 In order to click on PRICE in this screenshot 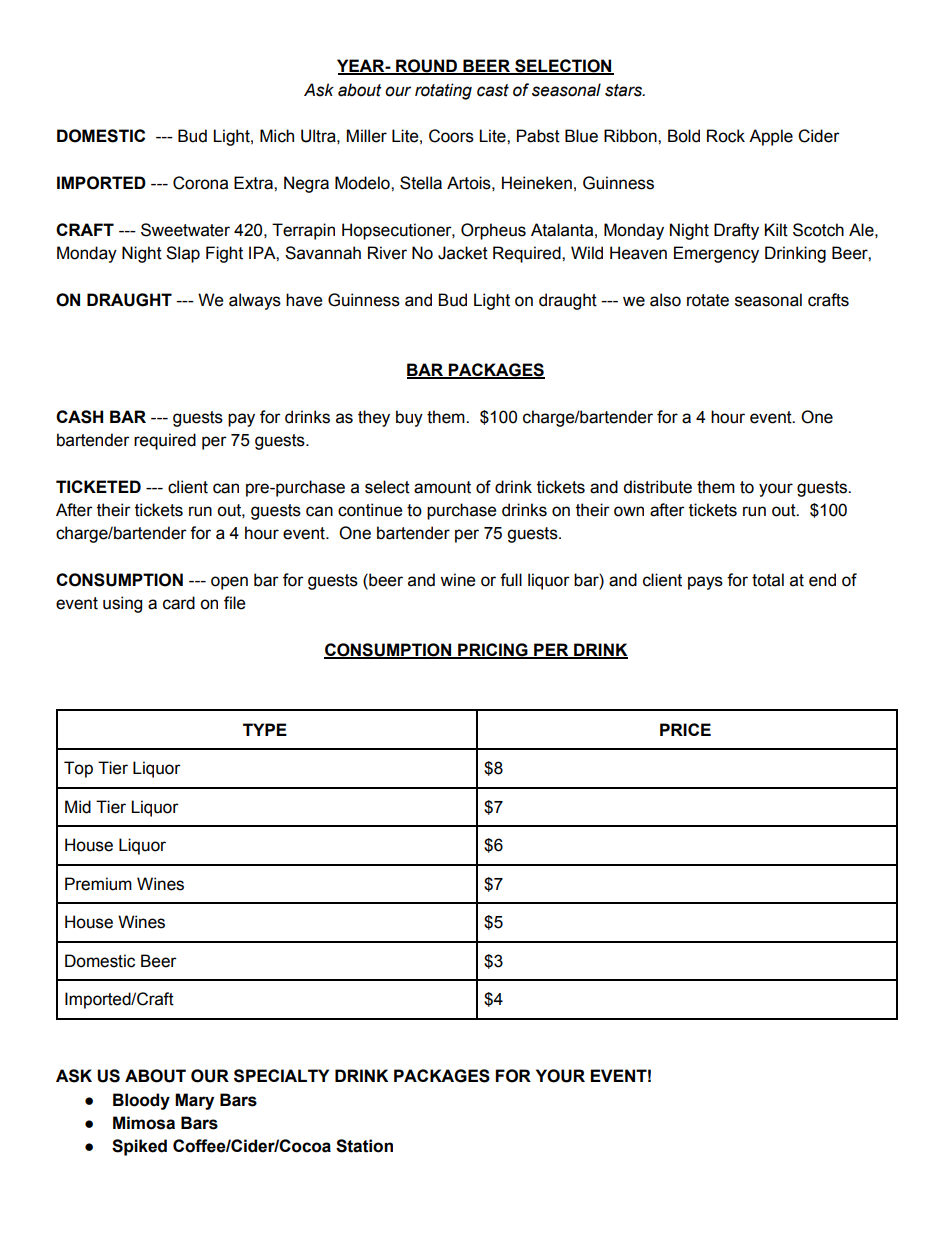, I will do `click(685, 729)`.
